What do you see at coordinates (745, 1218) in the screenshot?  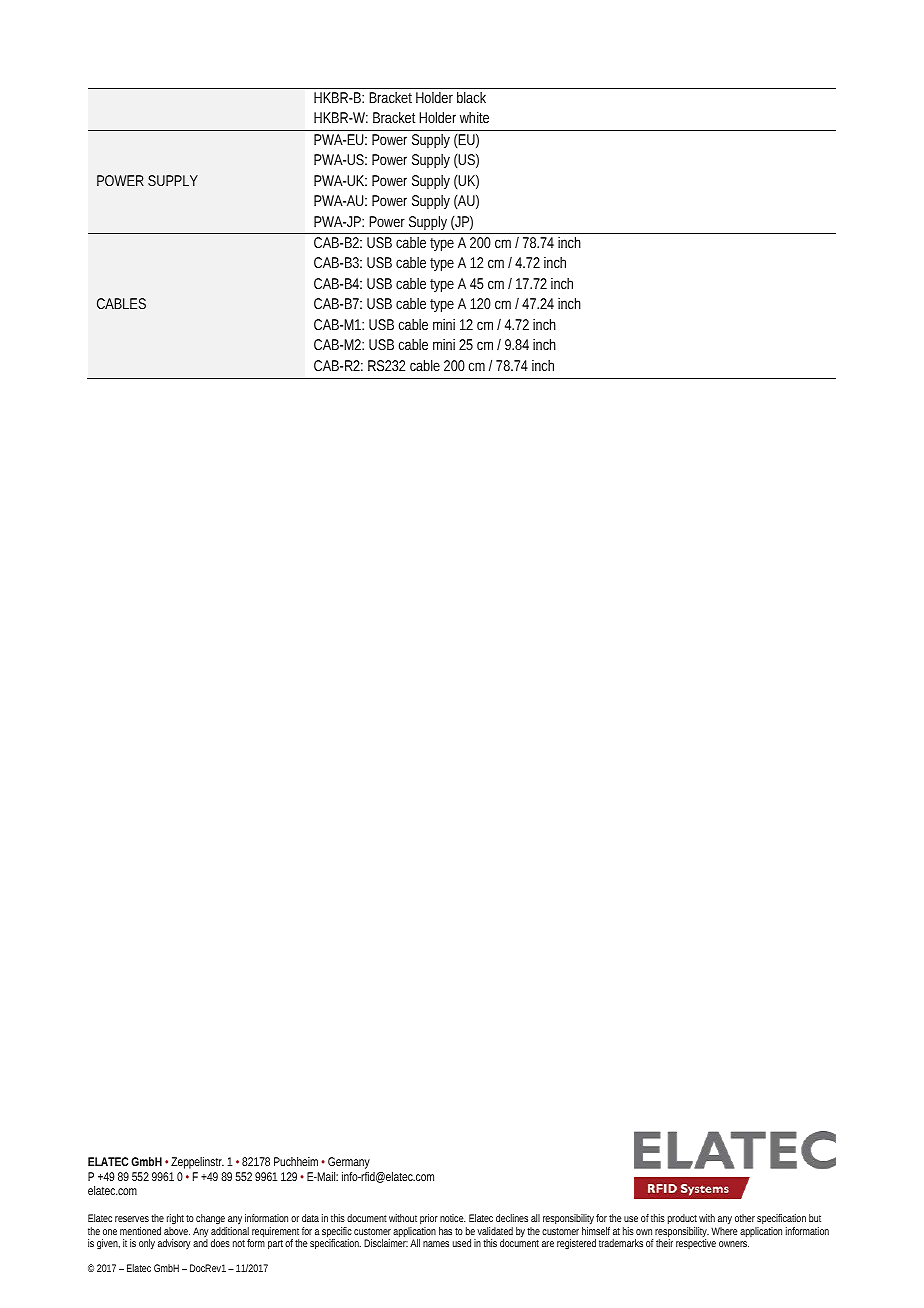 I see `other` at bounding box center [745, 1218].
